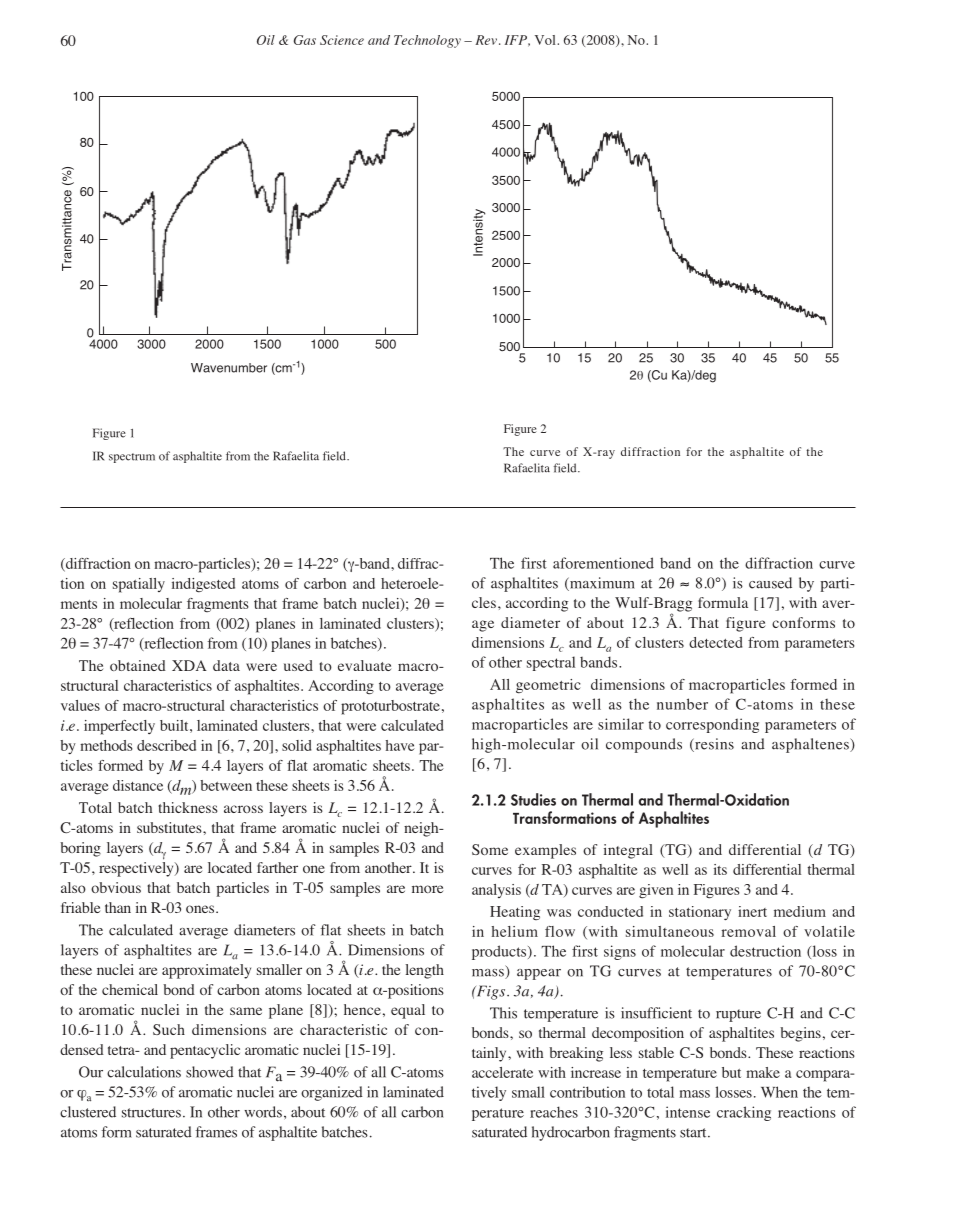 Image resolution: width=958 pixels, height=1232 pixels. Describe the element at coordinates (305, 40) in the screenshot. I see `Gas` at that location.
